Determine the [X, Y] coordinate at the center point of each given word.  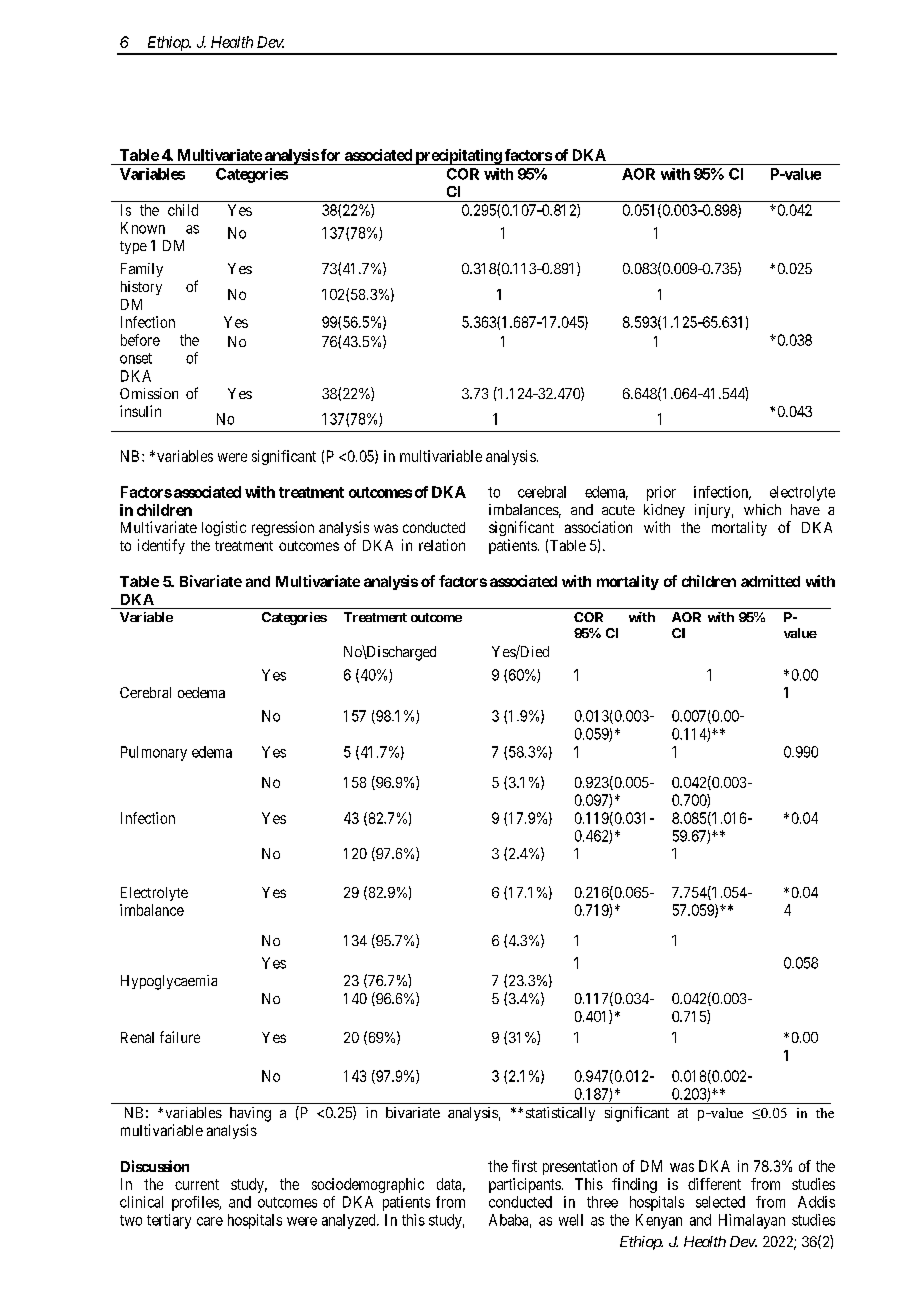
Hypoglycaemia [169, 982]
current [197, 1184]
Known [143, 228]
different [714, 1184]
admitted [770, 581]
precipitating [458, 157]
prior [661, 493]
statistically [560, 1114]
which [762, 509]
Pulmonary [154, 753]
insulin [140, 411]
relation [442, 545]
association [598, 527]
